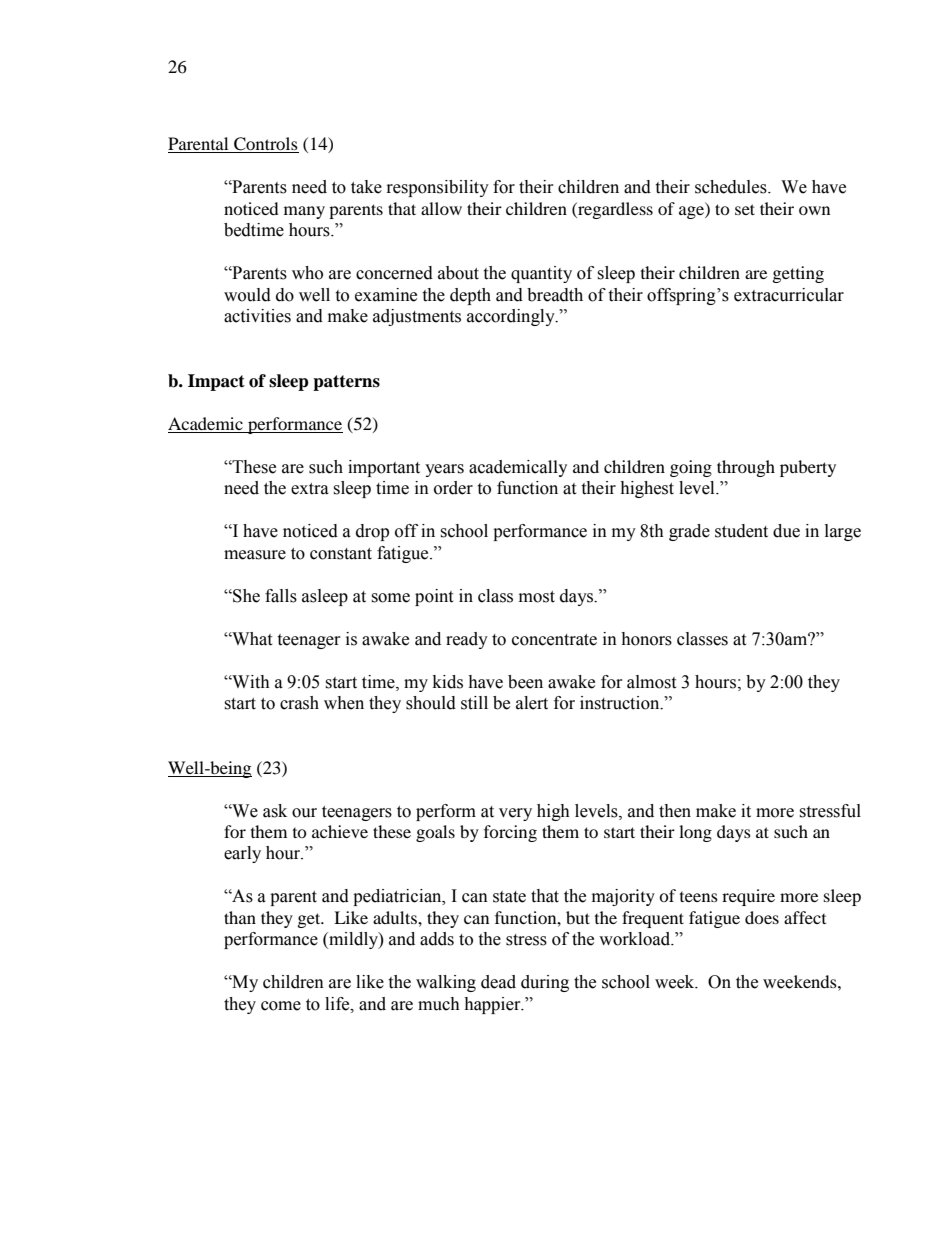 The height and width of the image is (1233, 952). What do you see at coordinates (438, 188) in the image?
I see `responsibility` at bounding box center [438, 188].
